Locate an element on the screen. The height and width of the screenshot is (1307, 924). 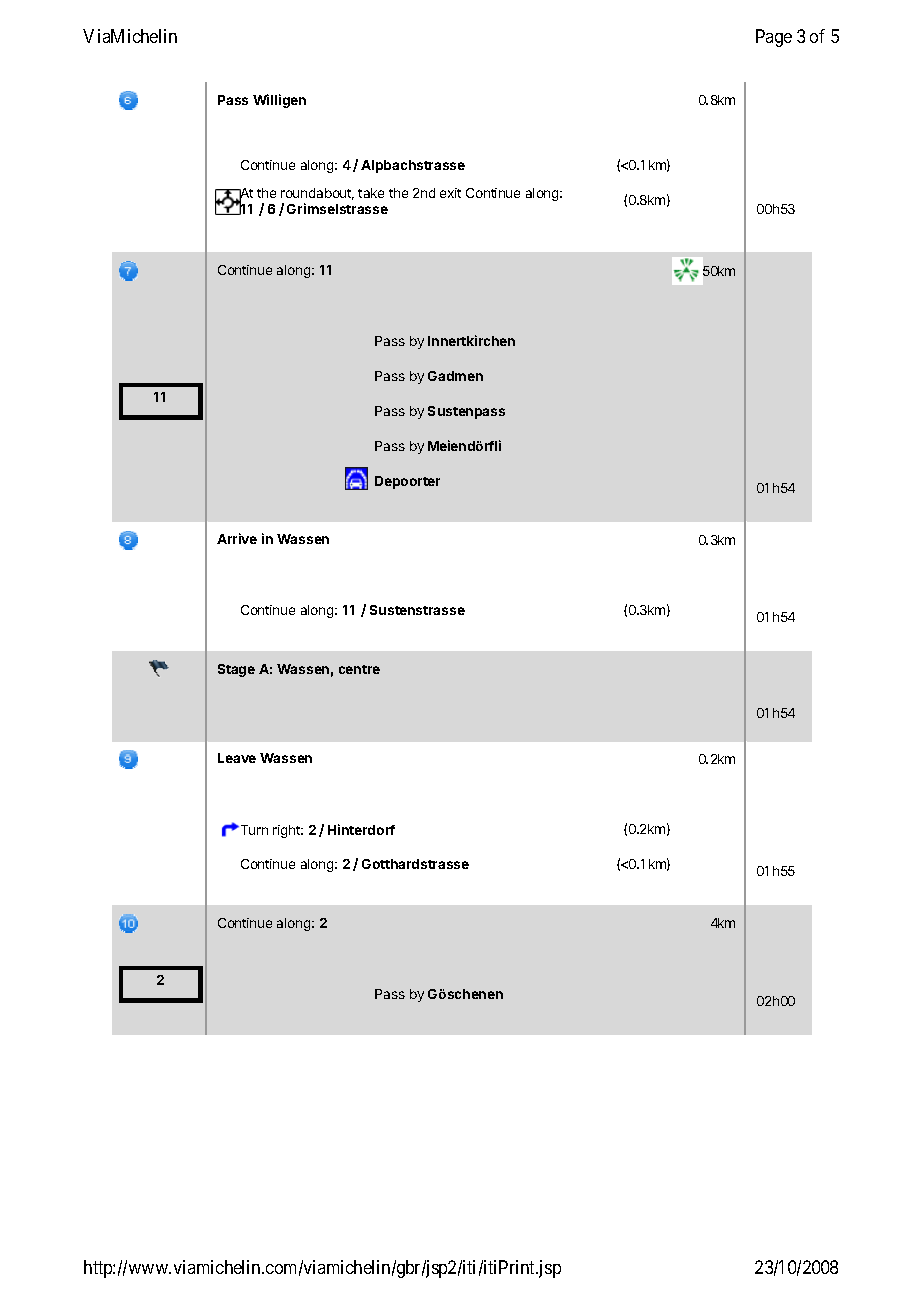
Arrive is located at coordinates (237, 538).
